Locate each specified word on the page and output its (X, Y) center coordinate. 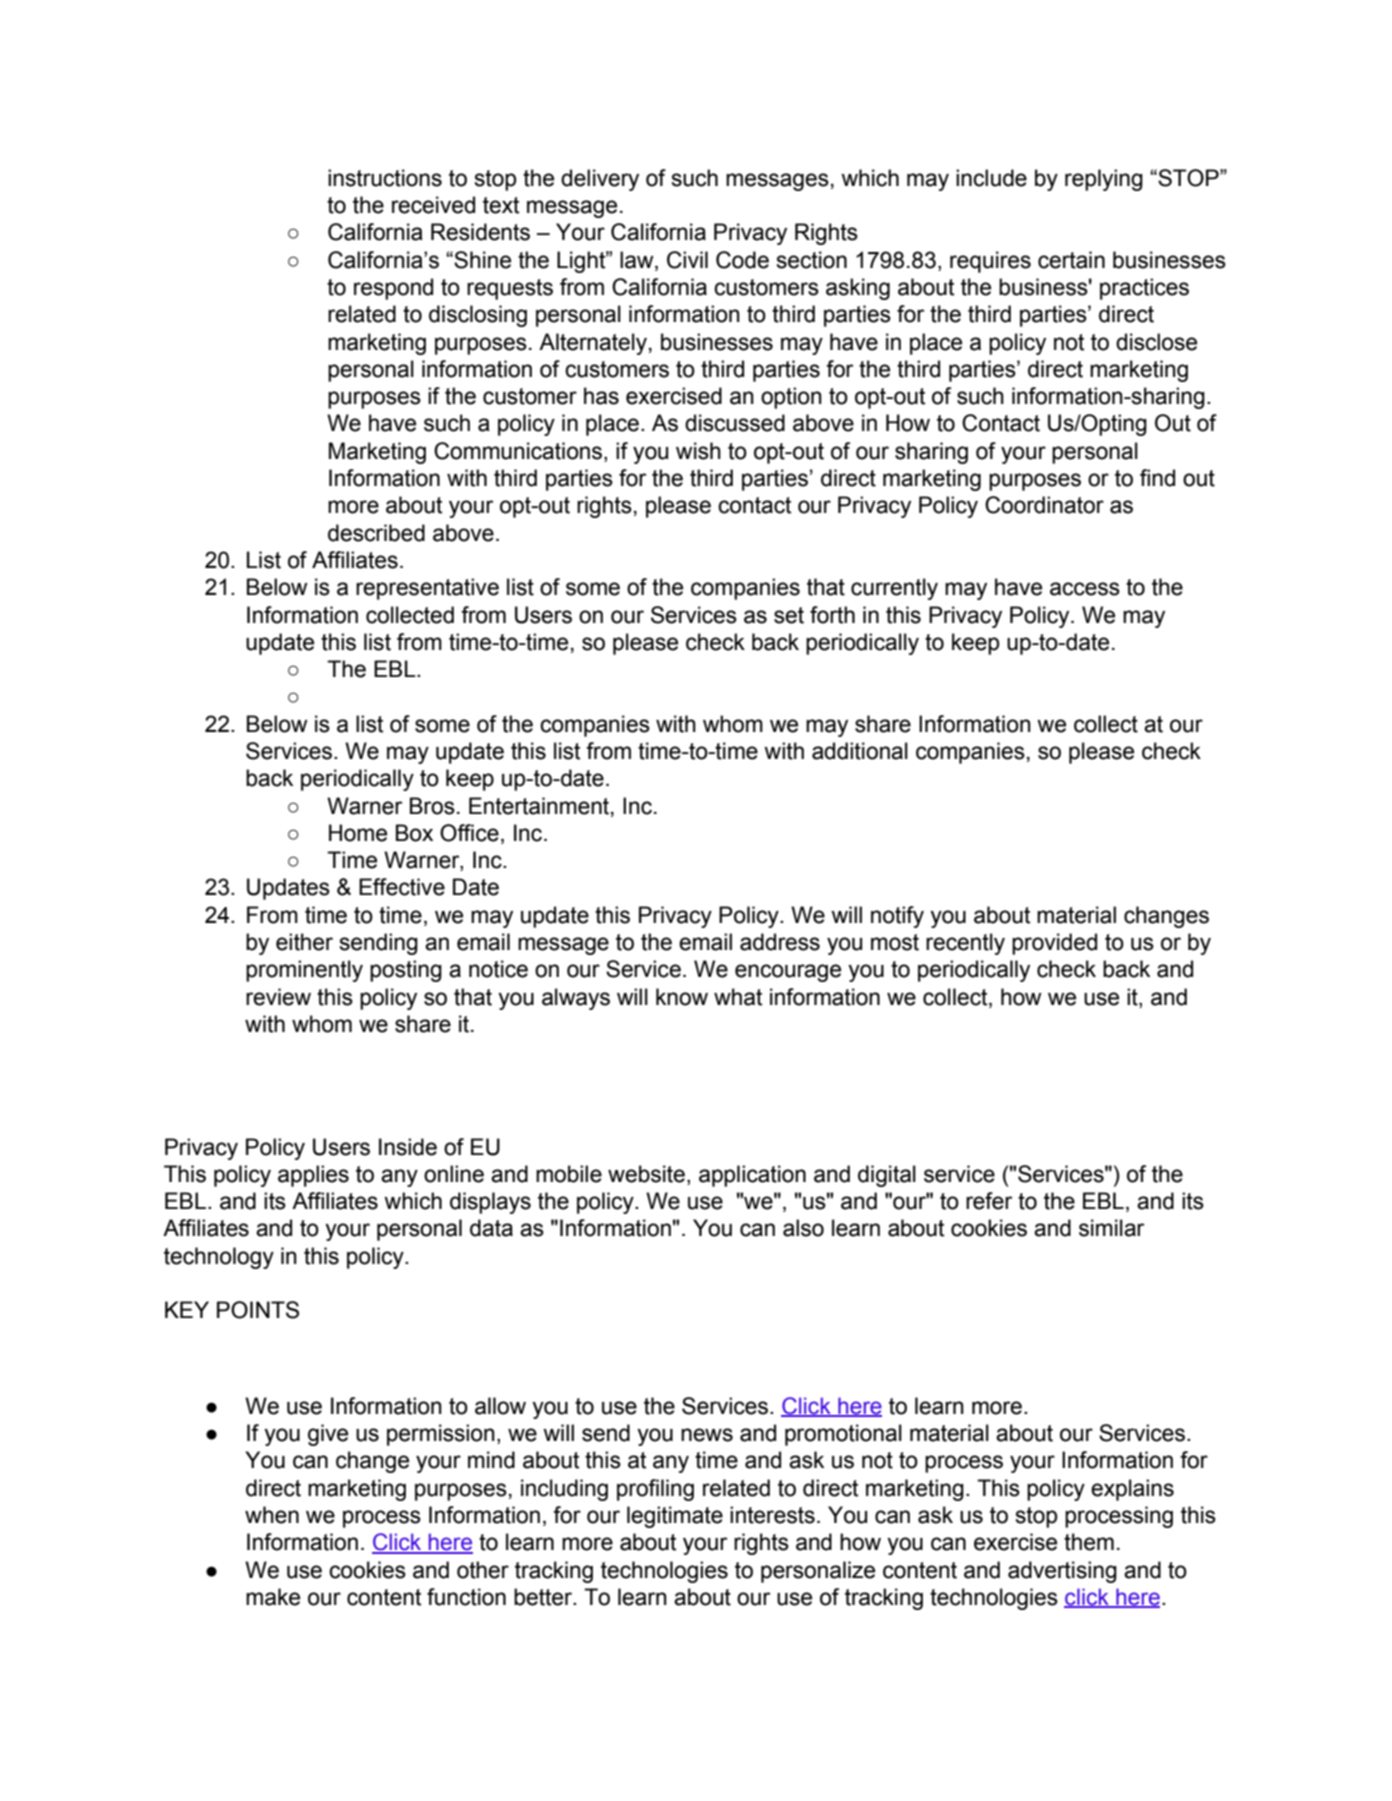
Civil (687, 260)
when (272, 1515)
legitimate (675, 1517)
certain (1071, 260)
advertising (1062, 1572)
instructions (385, 178)
